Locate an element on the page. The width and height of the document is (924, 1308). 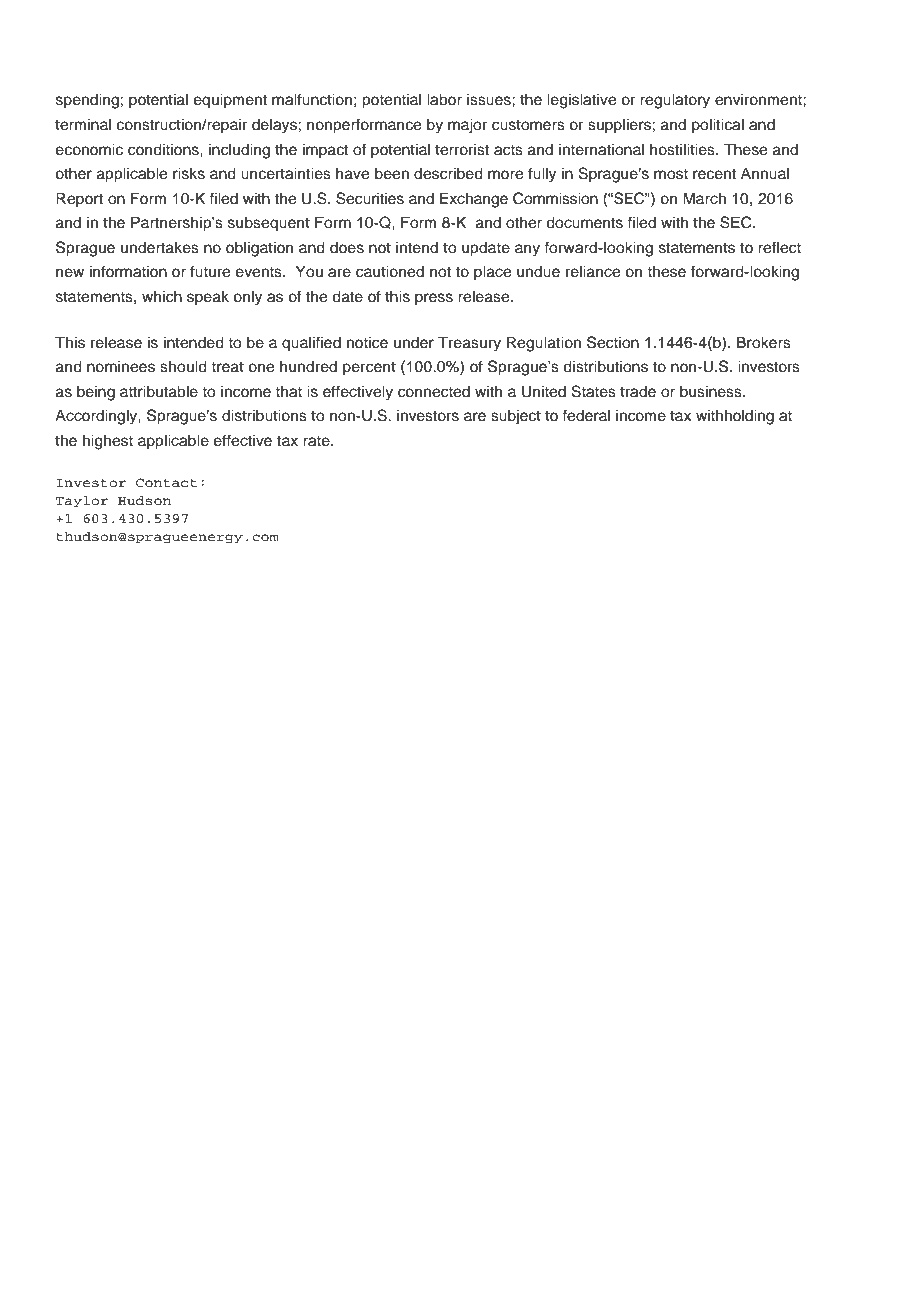
does is located at coordinates (347, 247).
